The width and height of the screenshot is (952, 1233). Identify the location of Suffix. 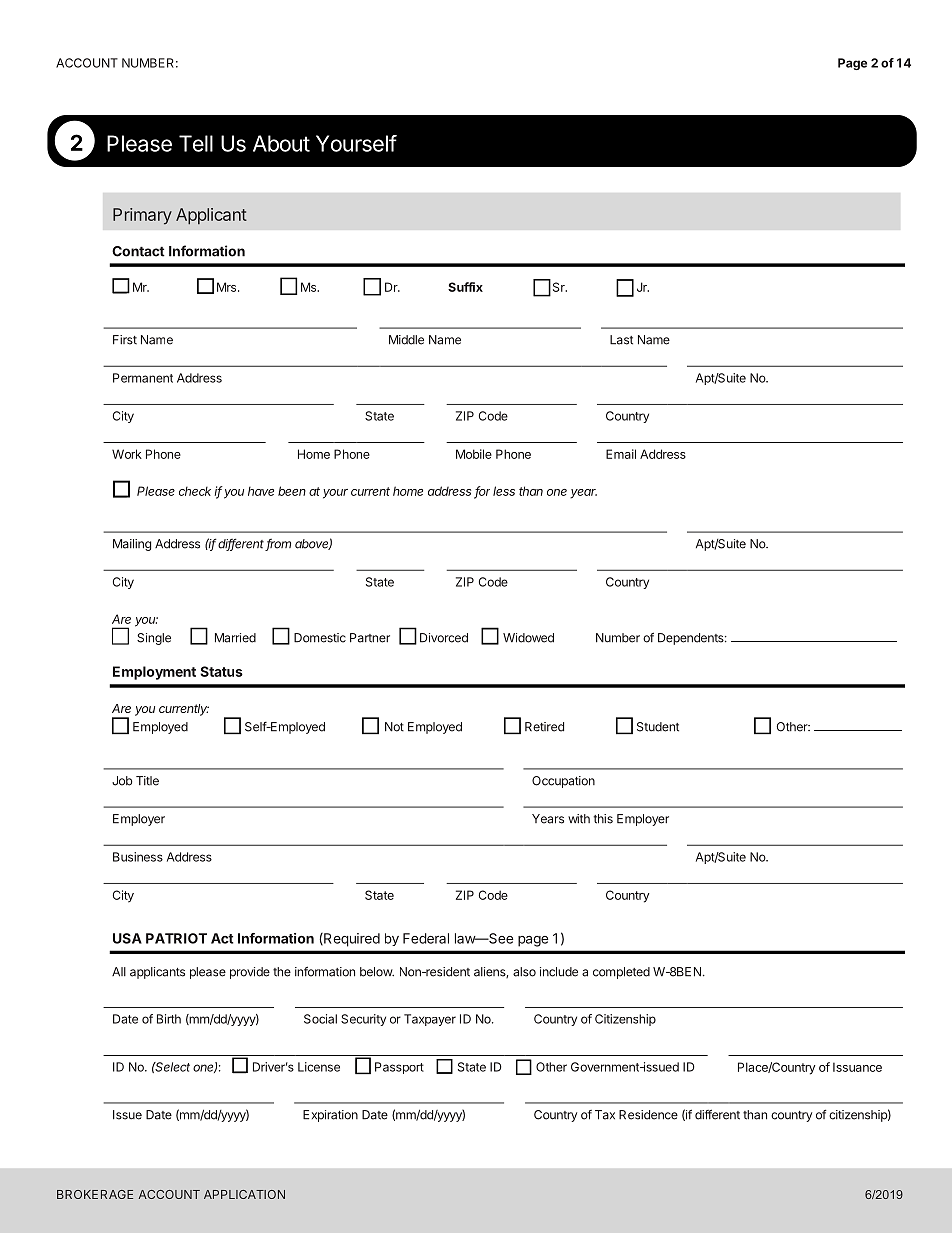
(465, 287).
